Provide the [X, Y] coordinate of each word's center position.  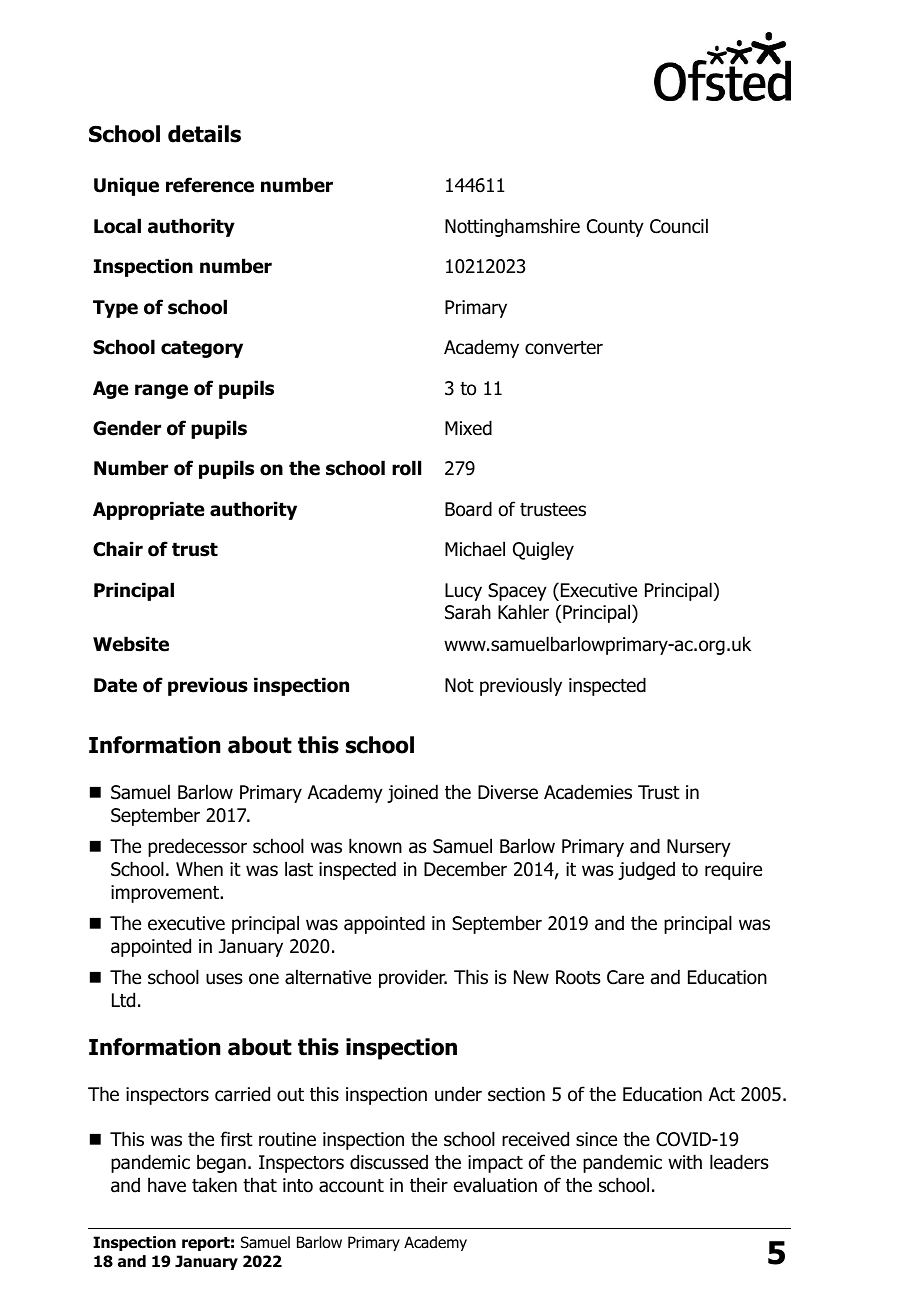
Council [679, 226]
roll [406, 468]
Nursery [699, 848]
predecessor [197, 847]
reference [210, 185]
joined [412, 793]
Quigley [543, 550]
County [615, 228]
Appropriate [149, 510]
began [221, 1163]
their [429, 1185]
